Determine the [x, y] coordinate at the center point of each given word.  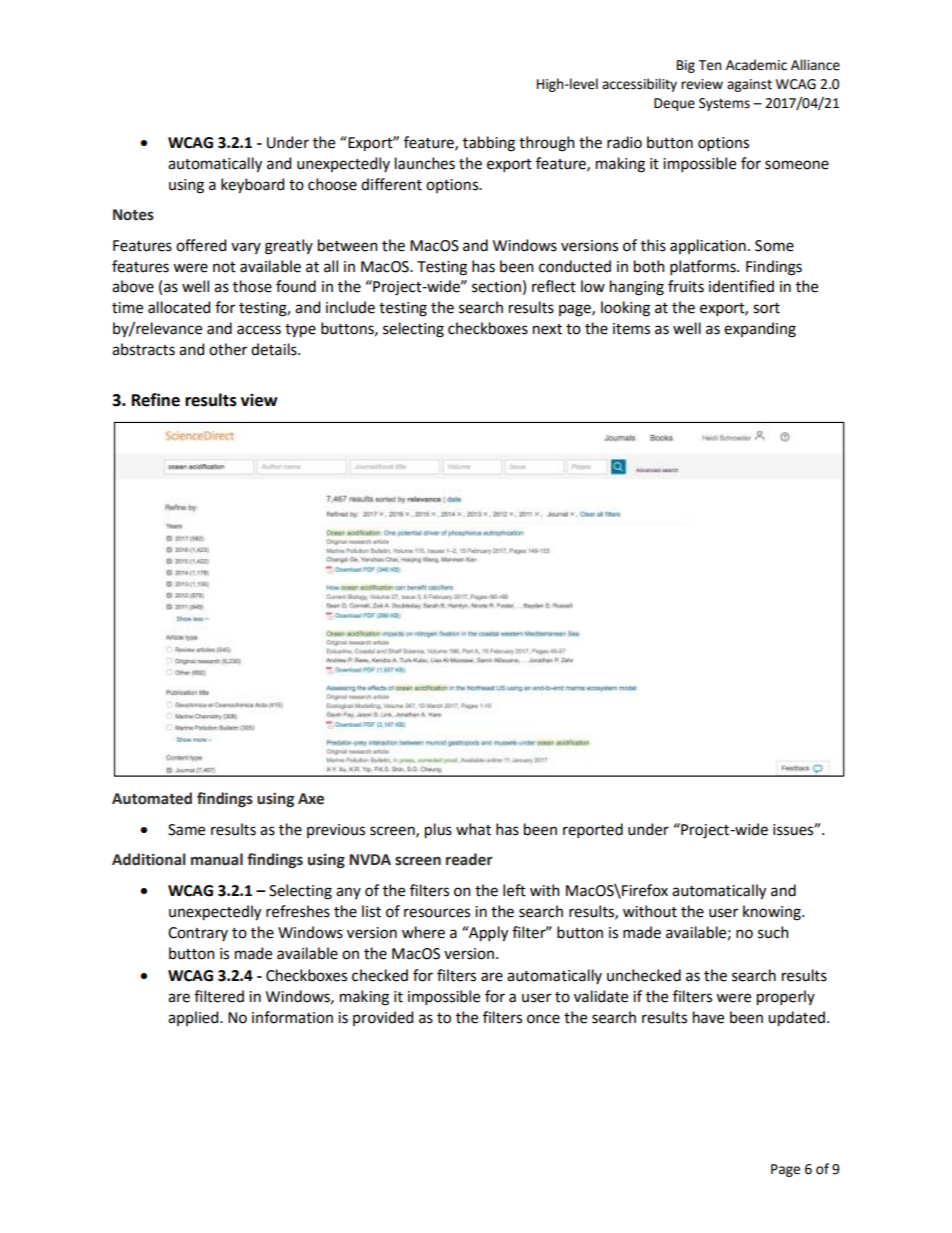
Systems [724, 104]
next [547, 329]
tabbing [489, 144]
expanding [760, 330]
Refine [156, 400]
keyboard [252, 186]
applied [194, 1018]
